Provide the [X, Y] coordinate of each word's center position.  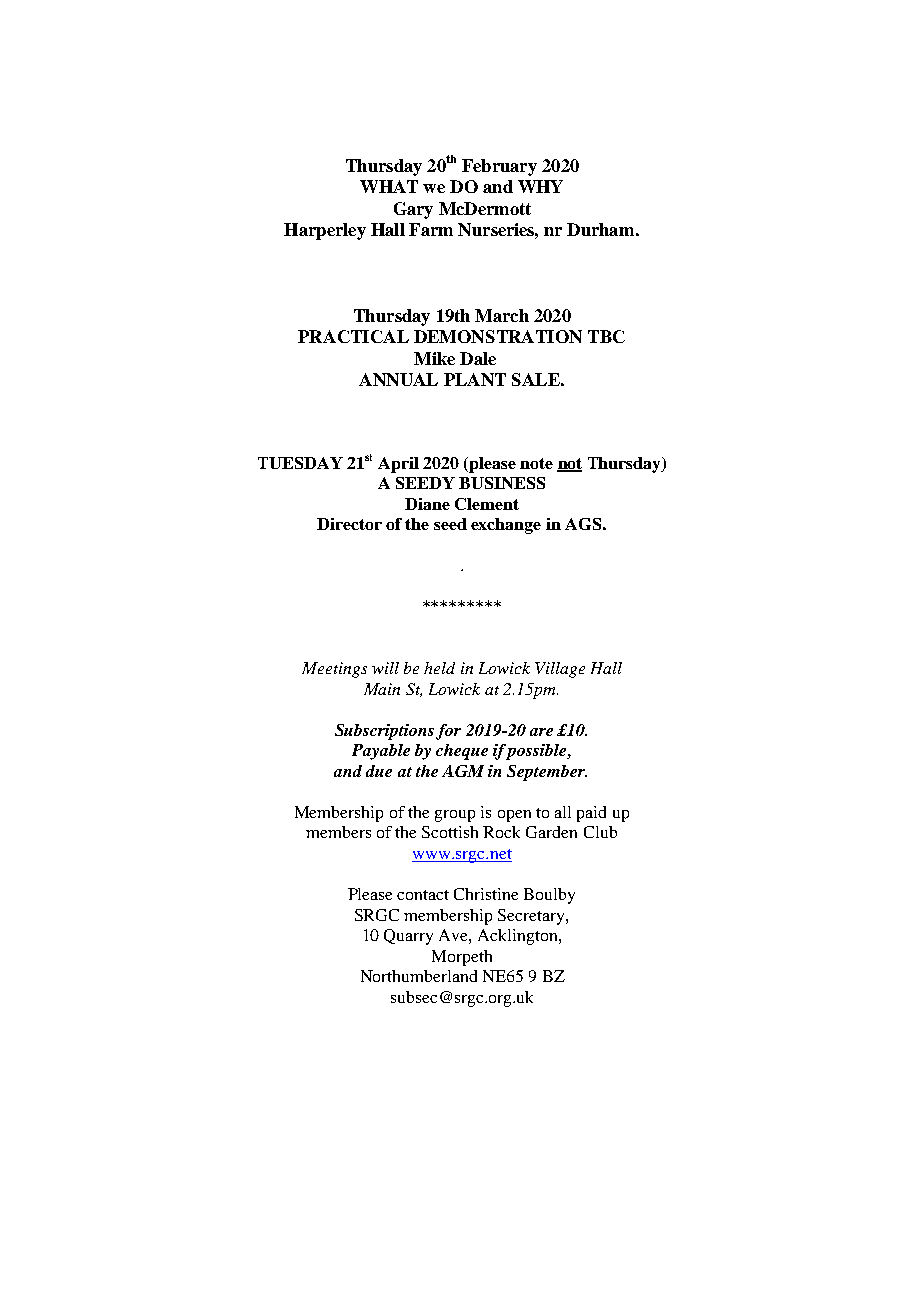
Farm [431, 229]
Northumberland [419, 976]
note [536, 463]
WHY [540, 186]
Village [560, 670]
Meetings [334, 670]
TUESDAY [300, 463]
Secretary [532, 917]
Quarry [408, 937]
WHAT [389, 186]
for [448, 732]
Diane [427, 504]
